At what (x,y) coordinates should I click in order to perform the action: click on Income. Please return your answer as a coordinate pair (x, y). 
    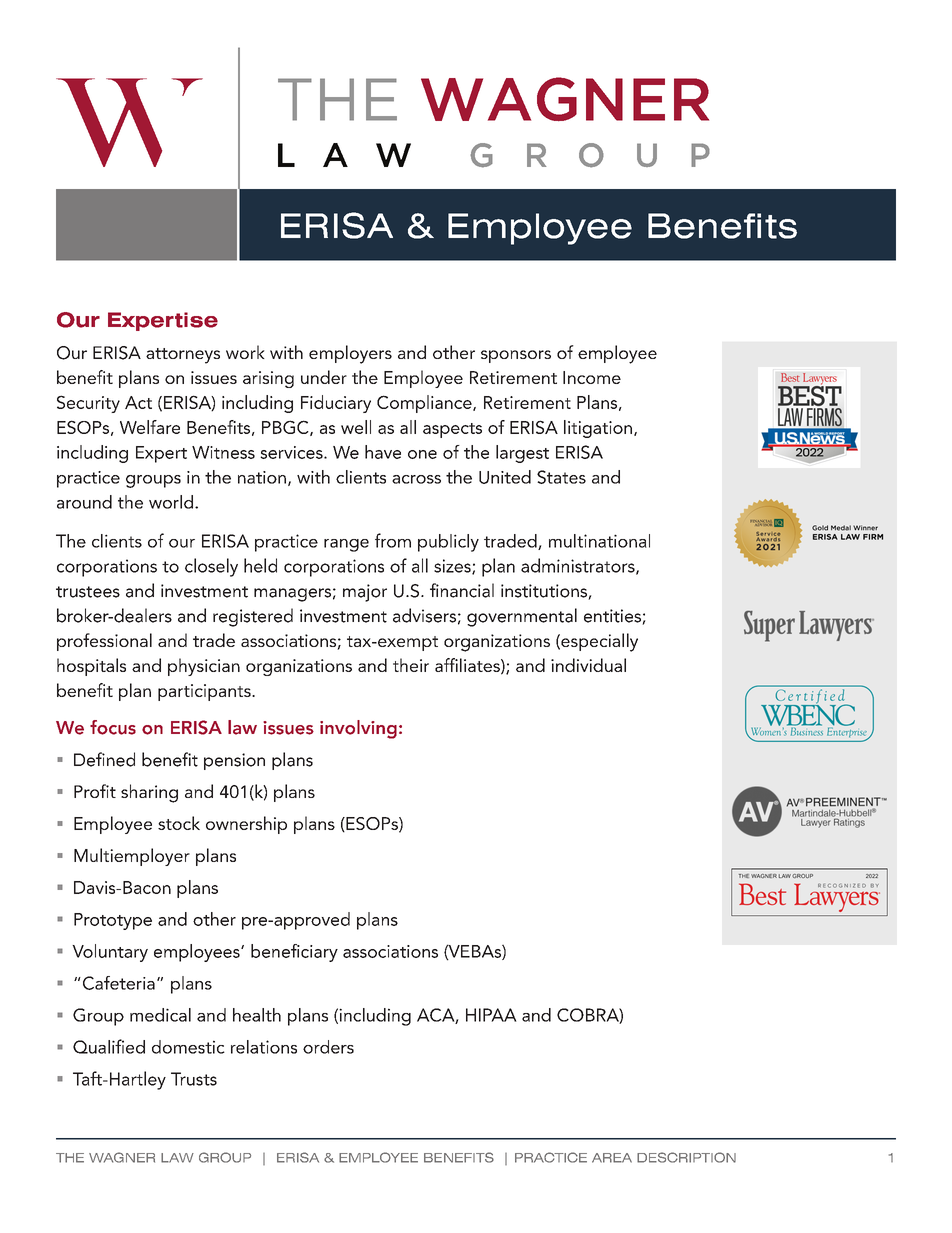
    Looking at the image, I should click on (592, 377).
